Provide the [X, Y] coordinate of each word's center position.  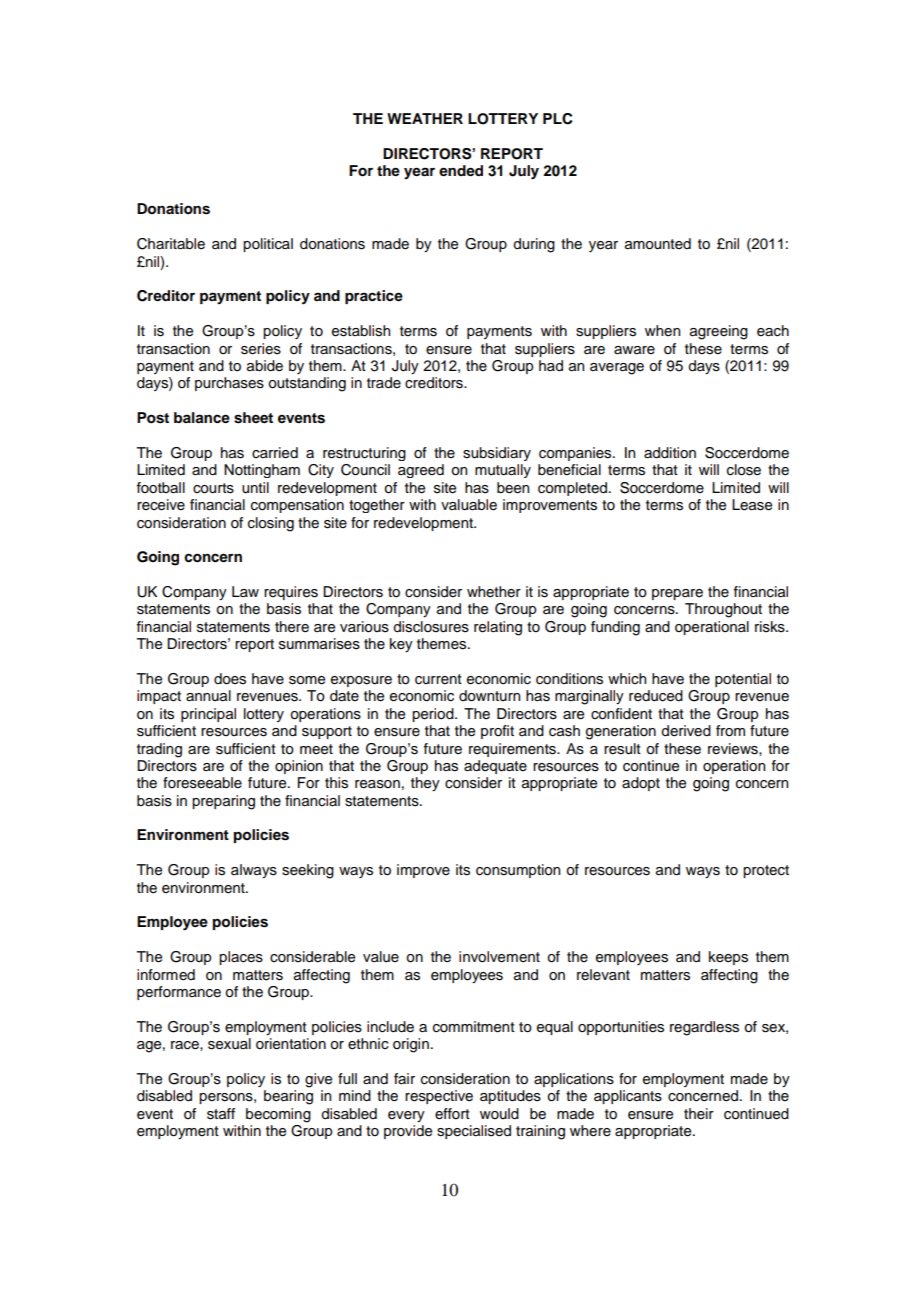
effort [452, 1114]
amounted [658, 244]
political [268, 245]
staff [221, 1114]
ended [461, 170]
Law [245, 591]
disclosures [431, 627]
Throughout [723, 610]
